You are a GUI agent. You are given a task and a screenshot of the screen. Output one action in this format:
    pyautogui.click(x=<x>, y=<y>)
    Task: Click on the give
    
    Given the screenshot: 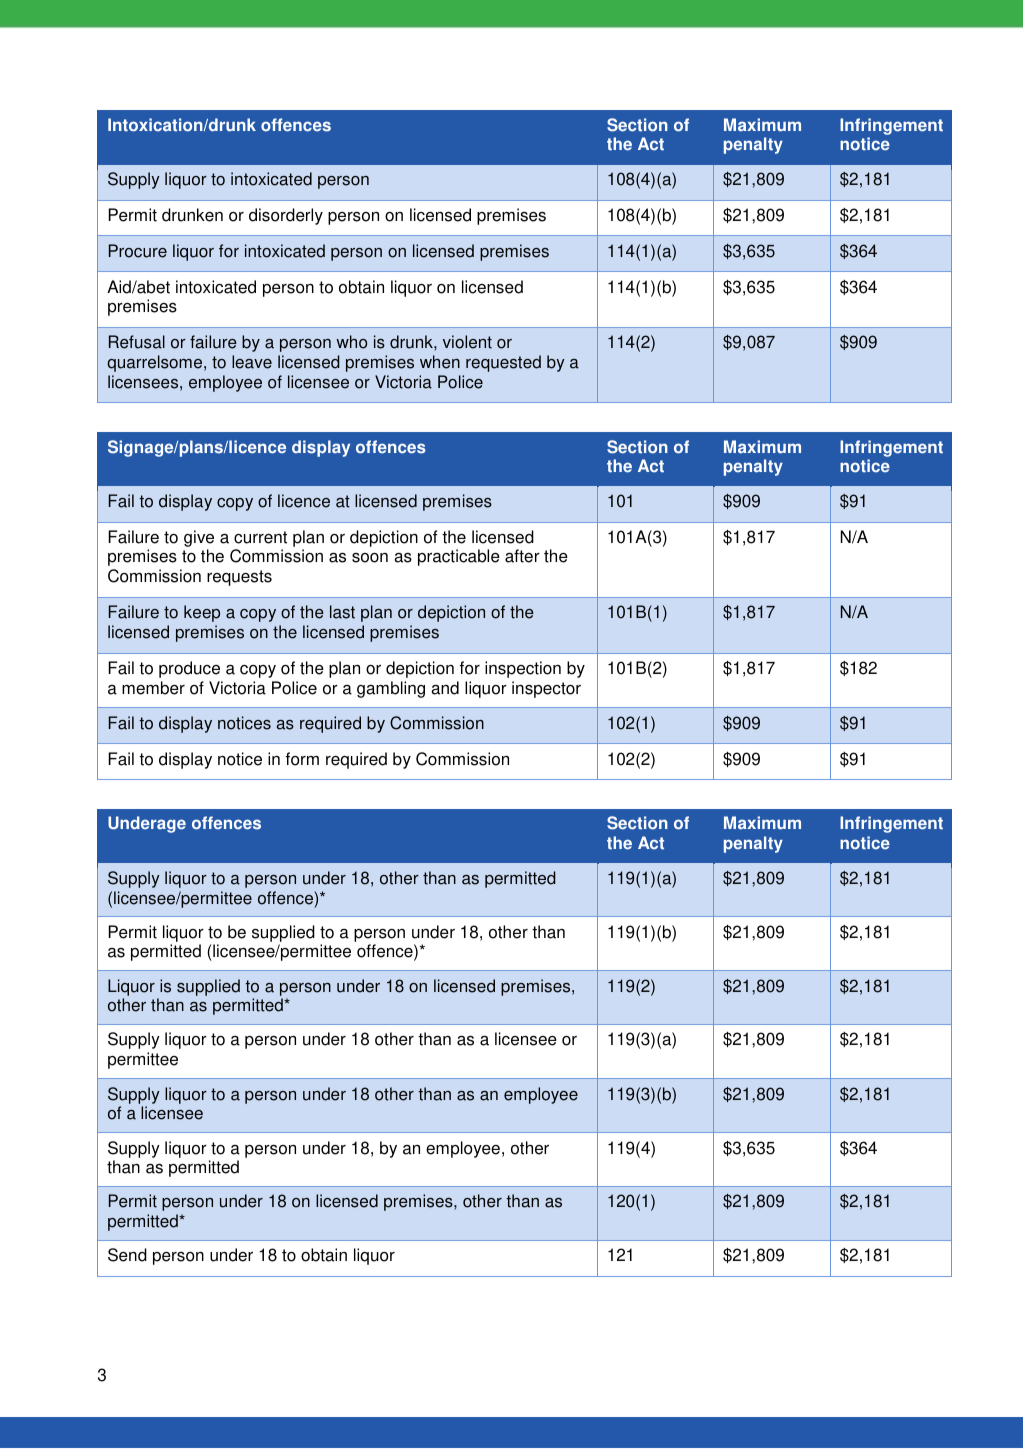 What is the action you would take?
    pyautogui.click(x=199, y=538)
